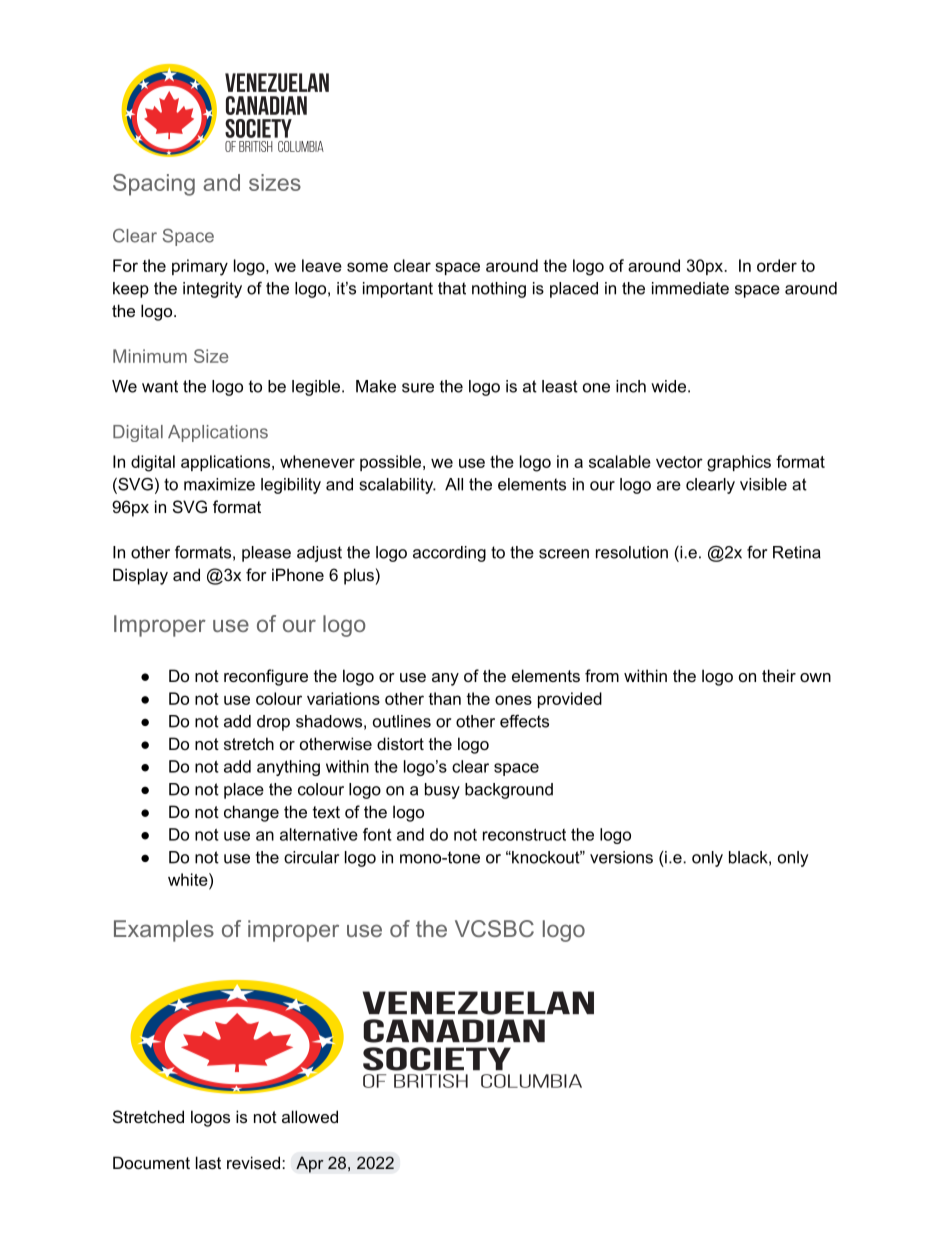  What do you see at coordinates (621, 857) in the screenshot?
I see `versions` at bounding box center [621, 857].
